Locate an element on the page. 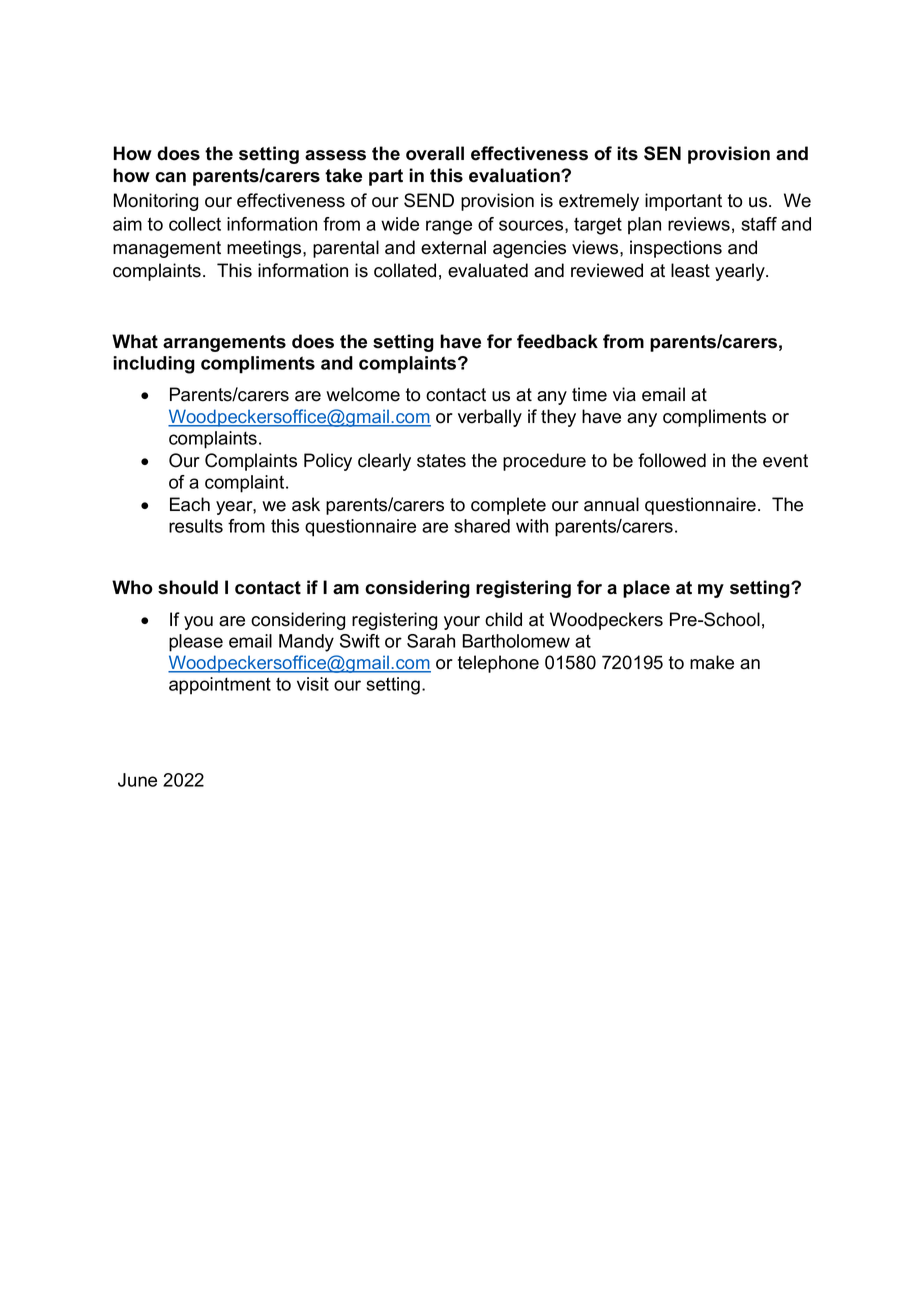 This document has width=924, height=1308. should is located at coordinates (188, 587).
